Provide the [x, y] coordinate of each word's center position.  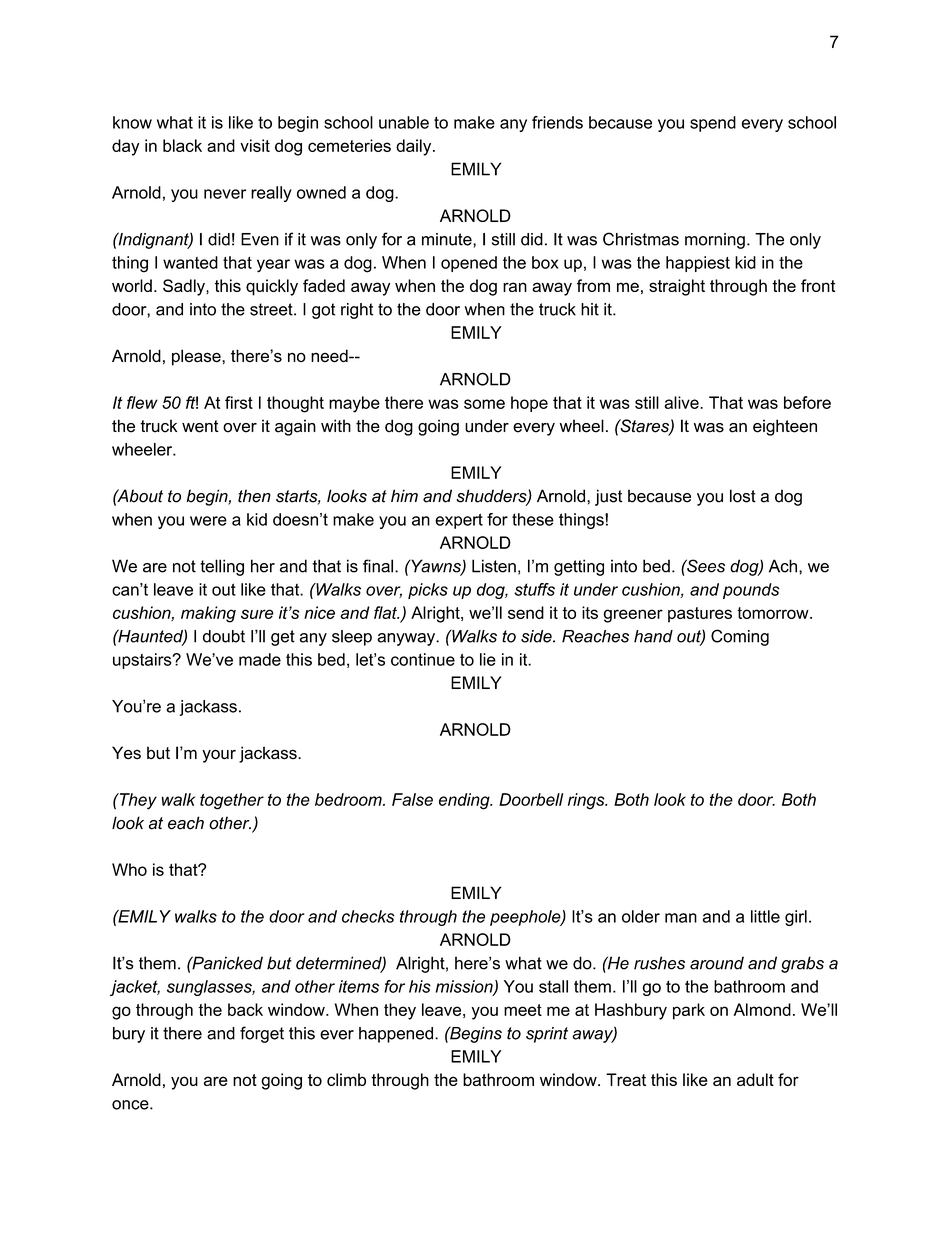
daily [415, 147]
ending [465, 801]
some [484, 404]
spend [713, 124]
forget [262, 1034]
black [182, 145]
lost [743, 496]
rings [587, 801]
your [219, 756]
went [200, 426]
